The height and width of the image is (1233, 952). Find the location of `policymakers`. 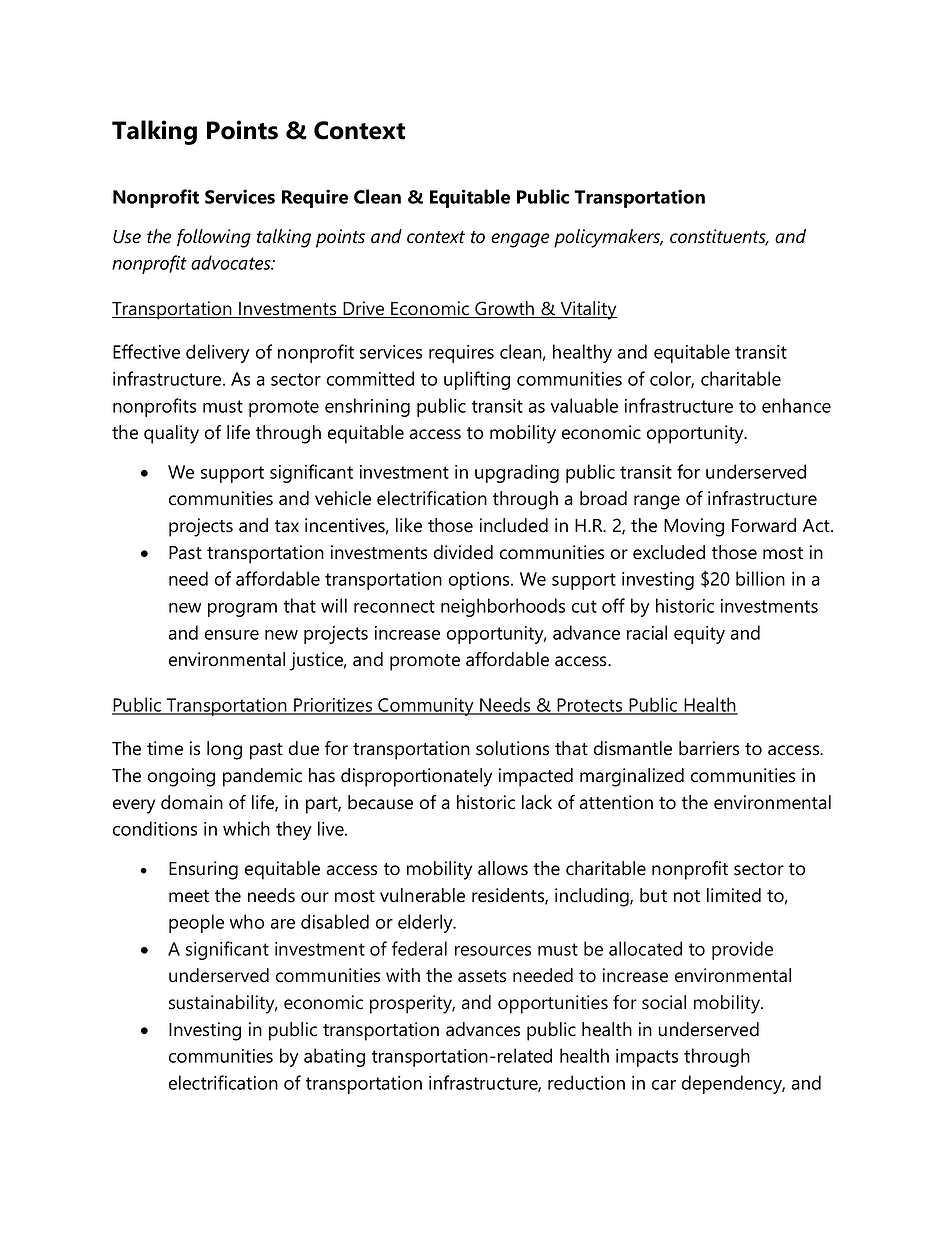

policymakers is located at coordinates (608, 238).
